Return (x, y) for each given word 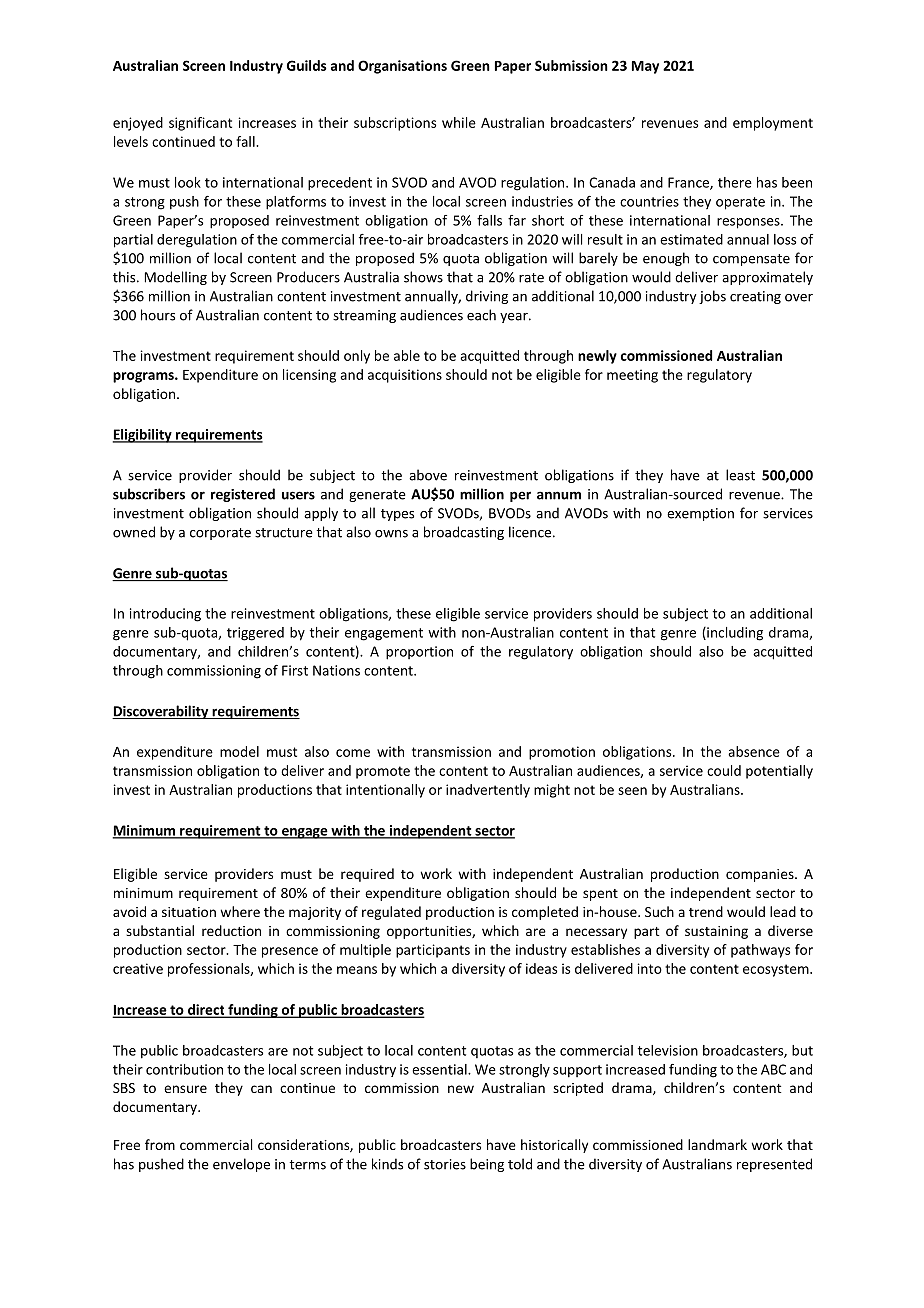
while (459, 122)
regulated (391, 913)
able (407, 355)
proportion (419, 653)
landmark (717, 1144)
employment (773, 124)
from (160, 1144)
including (734, 634)
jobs (712, 297)
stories (445, 1164)
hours (158, 315)
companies (761, 875)
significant (200, 124)
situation (189, 912)
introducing (165, 615)
